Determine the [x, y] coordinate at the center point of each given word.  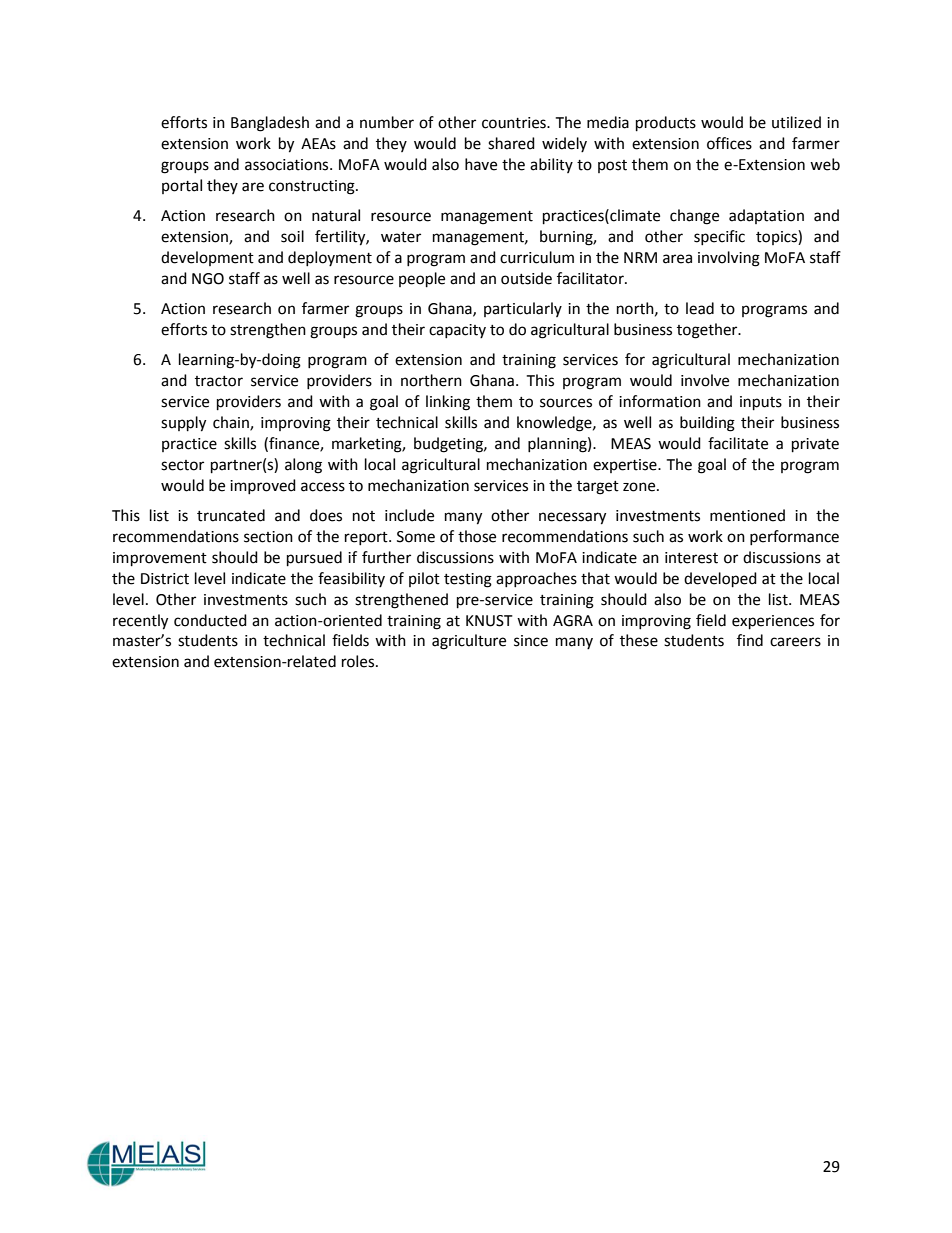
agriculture [469, 642]
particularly [523, 309]
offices [729, 143]
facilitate [738, 443]
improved [263, 486]
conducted [210, 620]
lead [700, 308]
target [598, 488]
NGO [208, 279]
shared [511, 143]
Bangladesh [270, 124]
